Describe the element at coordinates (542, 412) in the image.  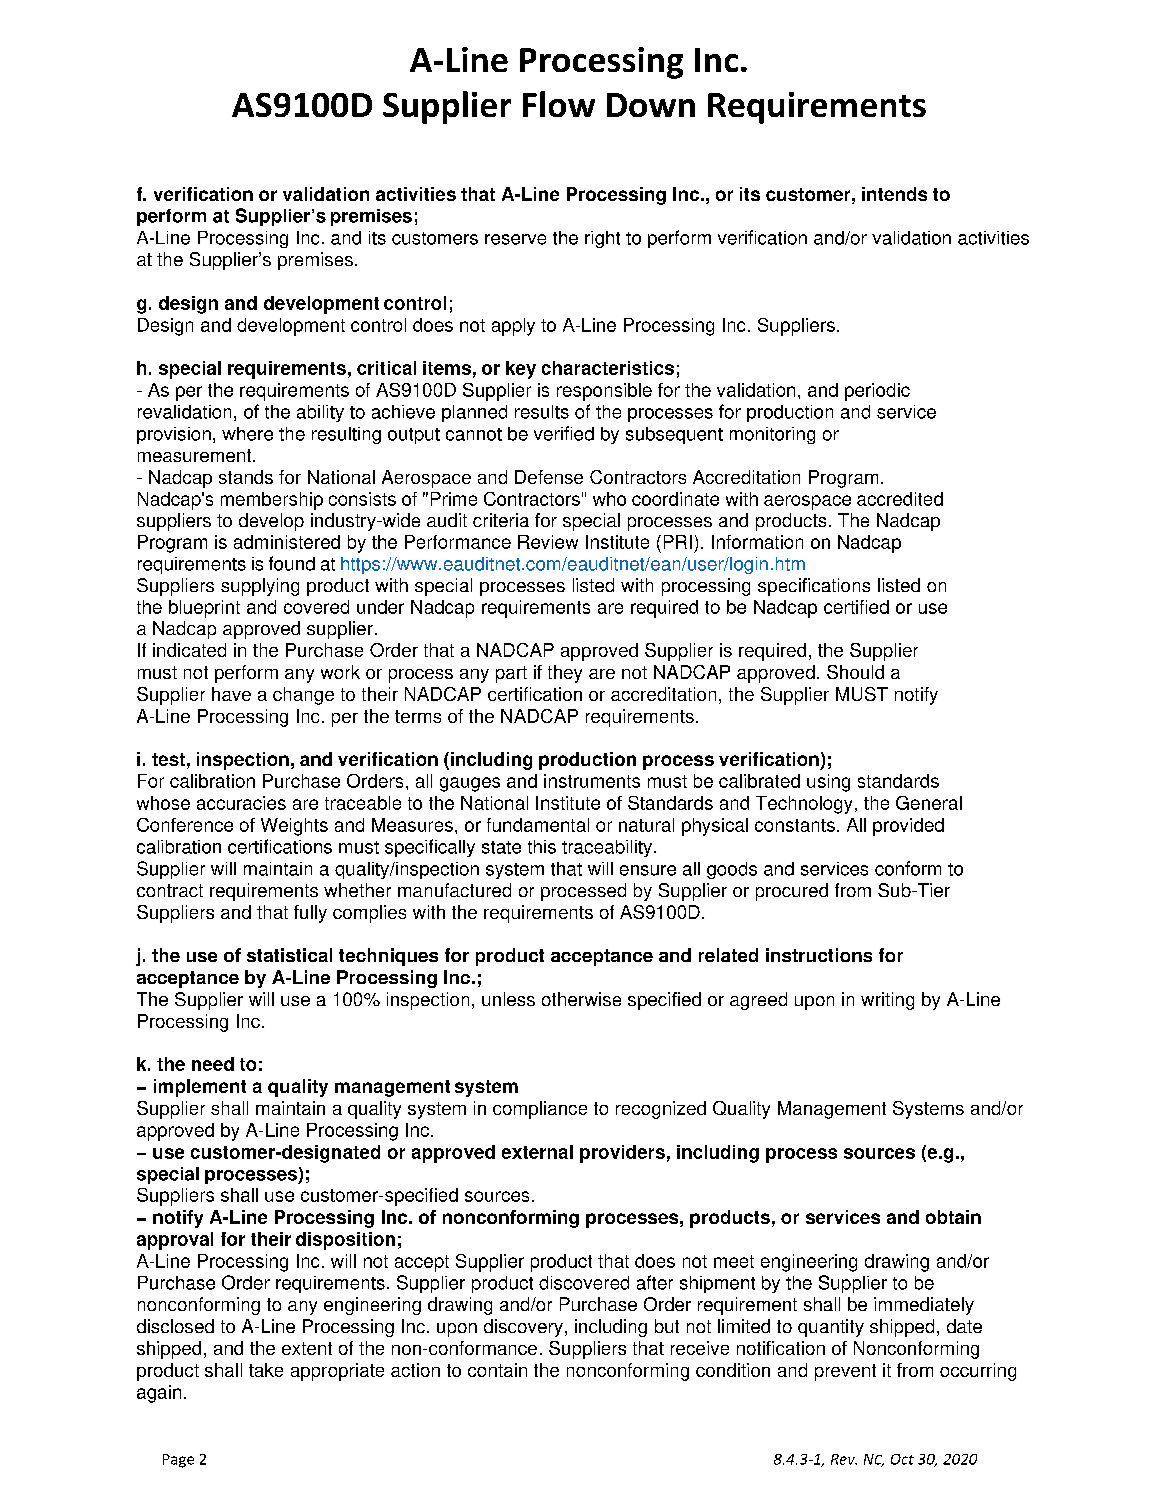
I see `results` at that location.
